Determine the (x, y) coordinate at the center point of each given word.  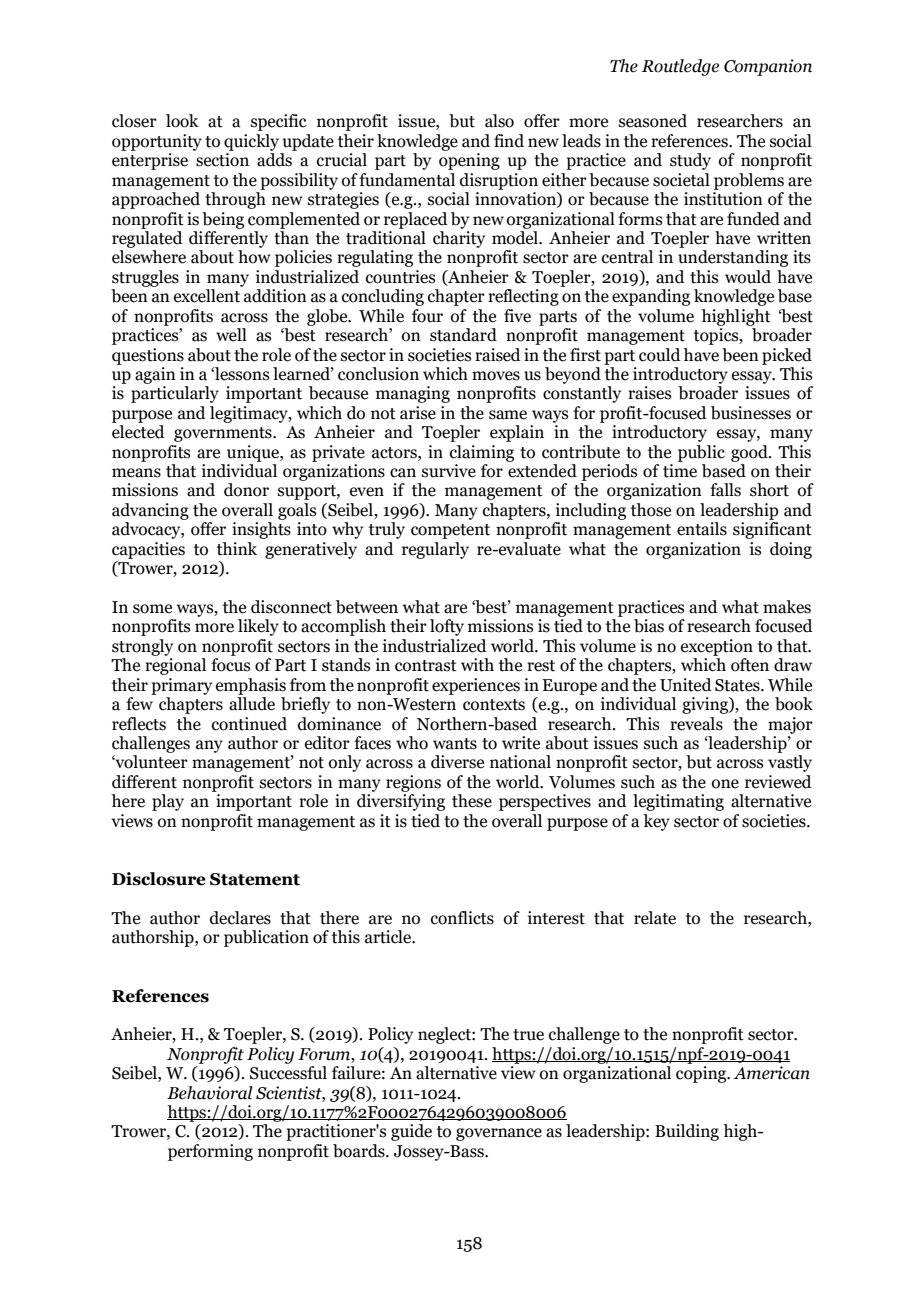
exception (717, 647)
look (182, 121)
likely (258, 627)
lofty (447, 627)
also (499, 121)
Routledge (680, 67)
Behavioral (210, 1093)
